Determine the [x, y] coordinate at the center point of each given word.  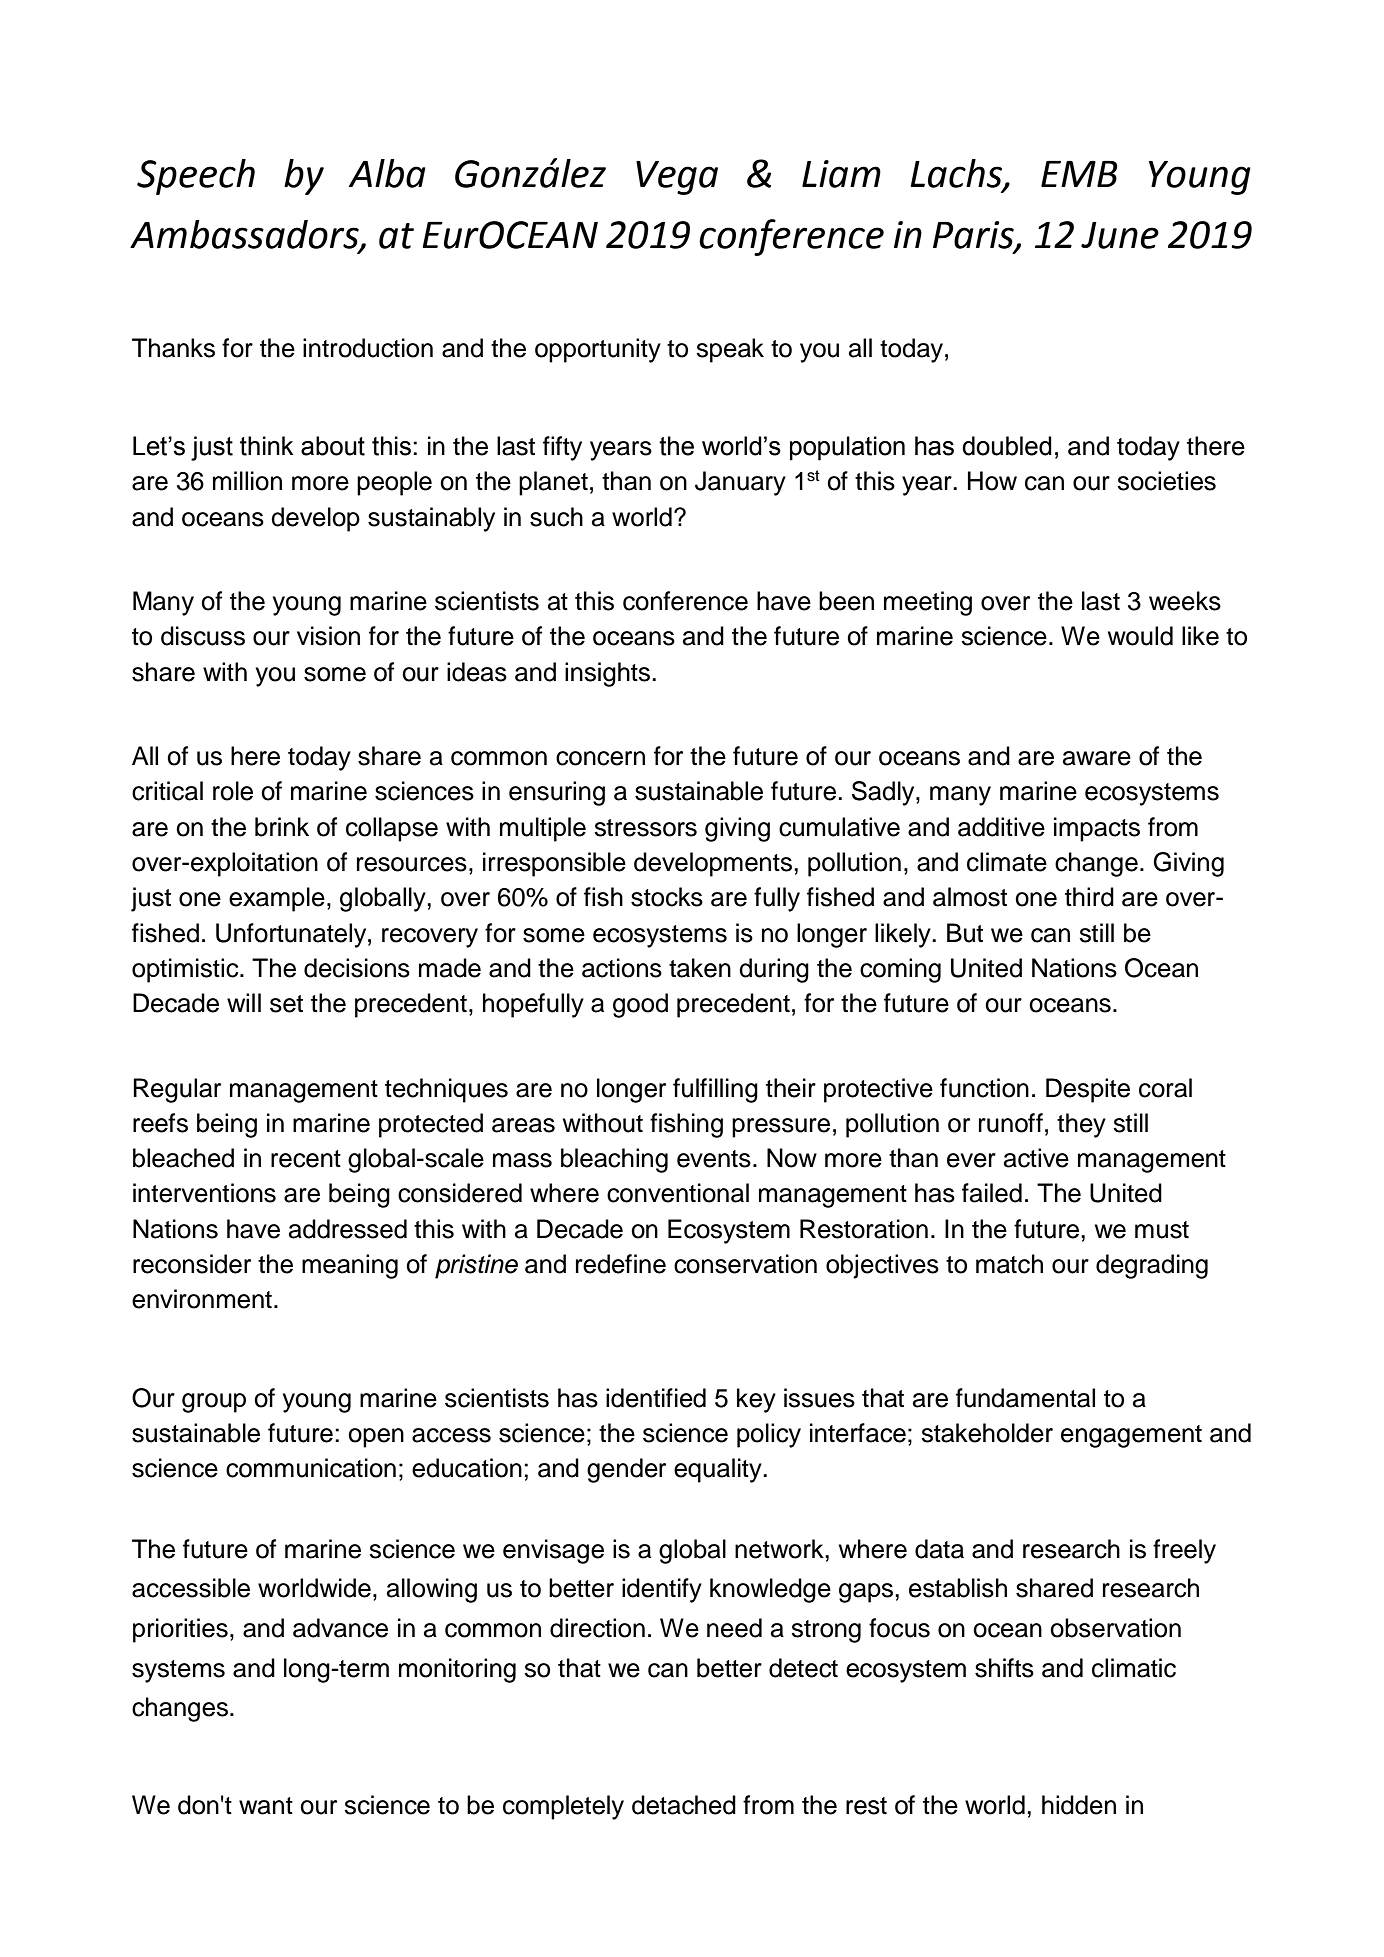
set [286, 1004]
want [266, 1806]
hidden [1079, 1805]
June [1120, 235]
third [1089, 897]
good [640, 1005]
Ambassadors [245, 235]
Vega [677, 178]
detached [684, 1805]
